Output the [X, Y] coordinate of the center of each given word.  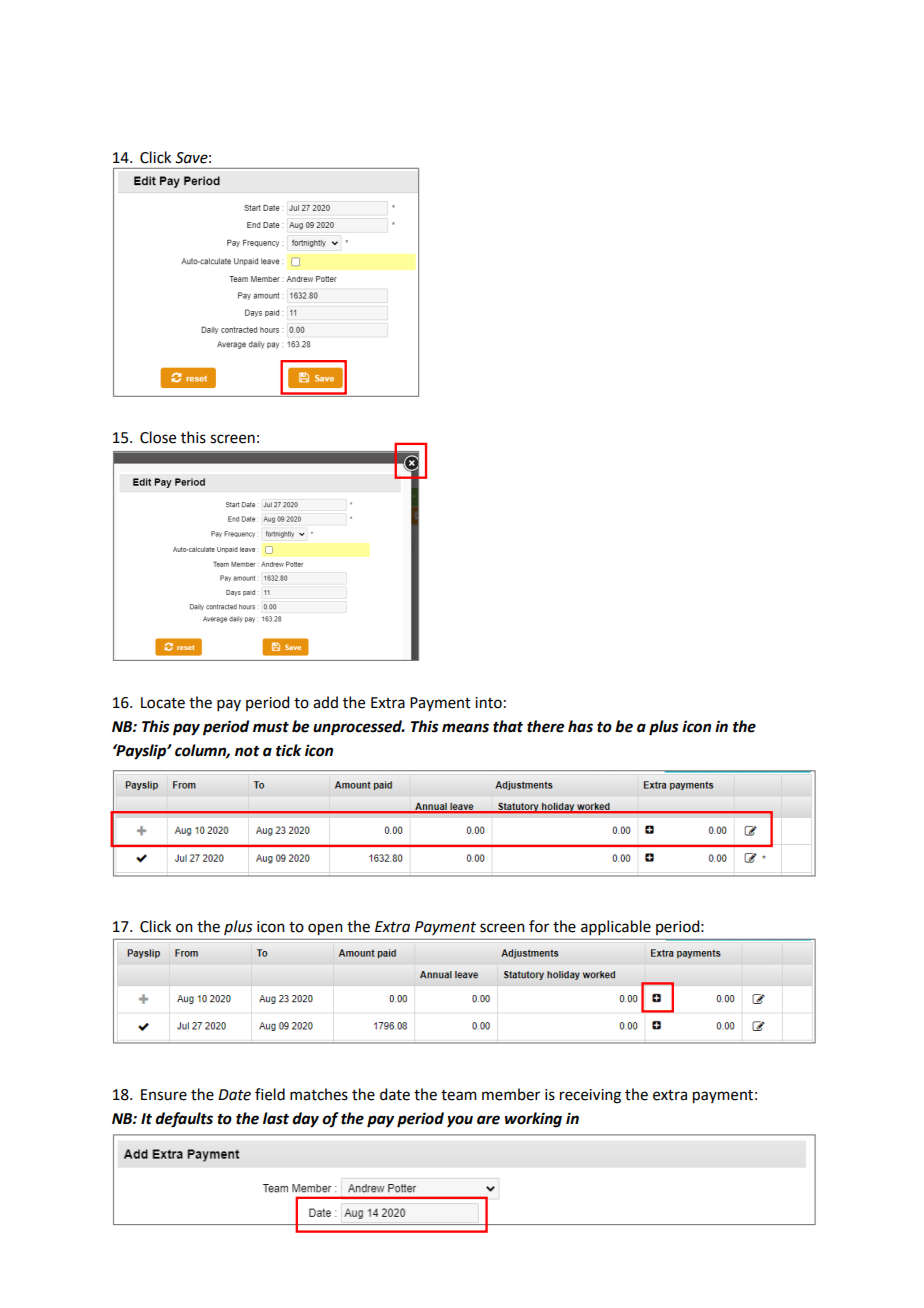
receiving [590, 1096]
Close [158, 437]
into [488, 703]
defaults [184, 1120]
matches [319, 1094]
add [325, 702]
